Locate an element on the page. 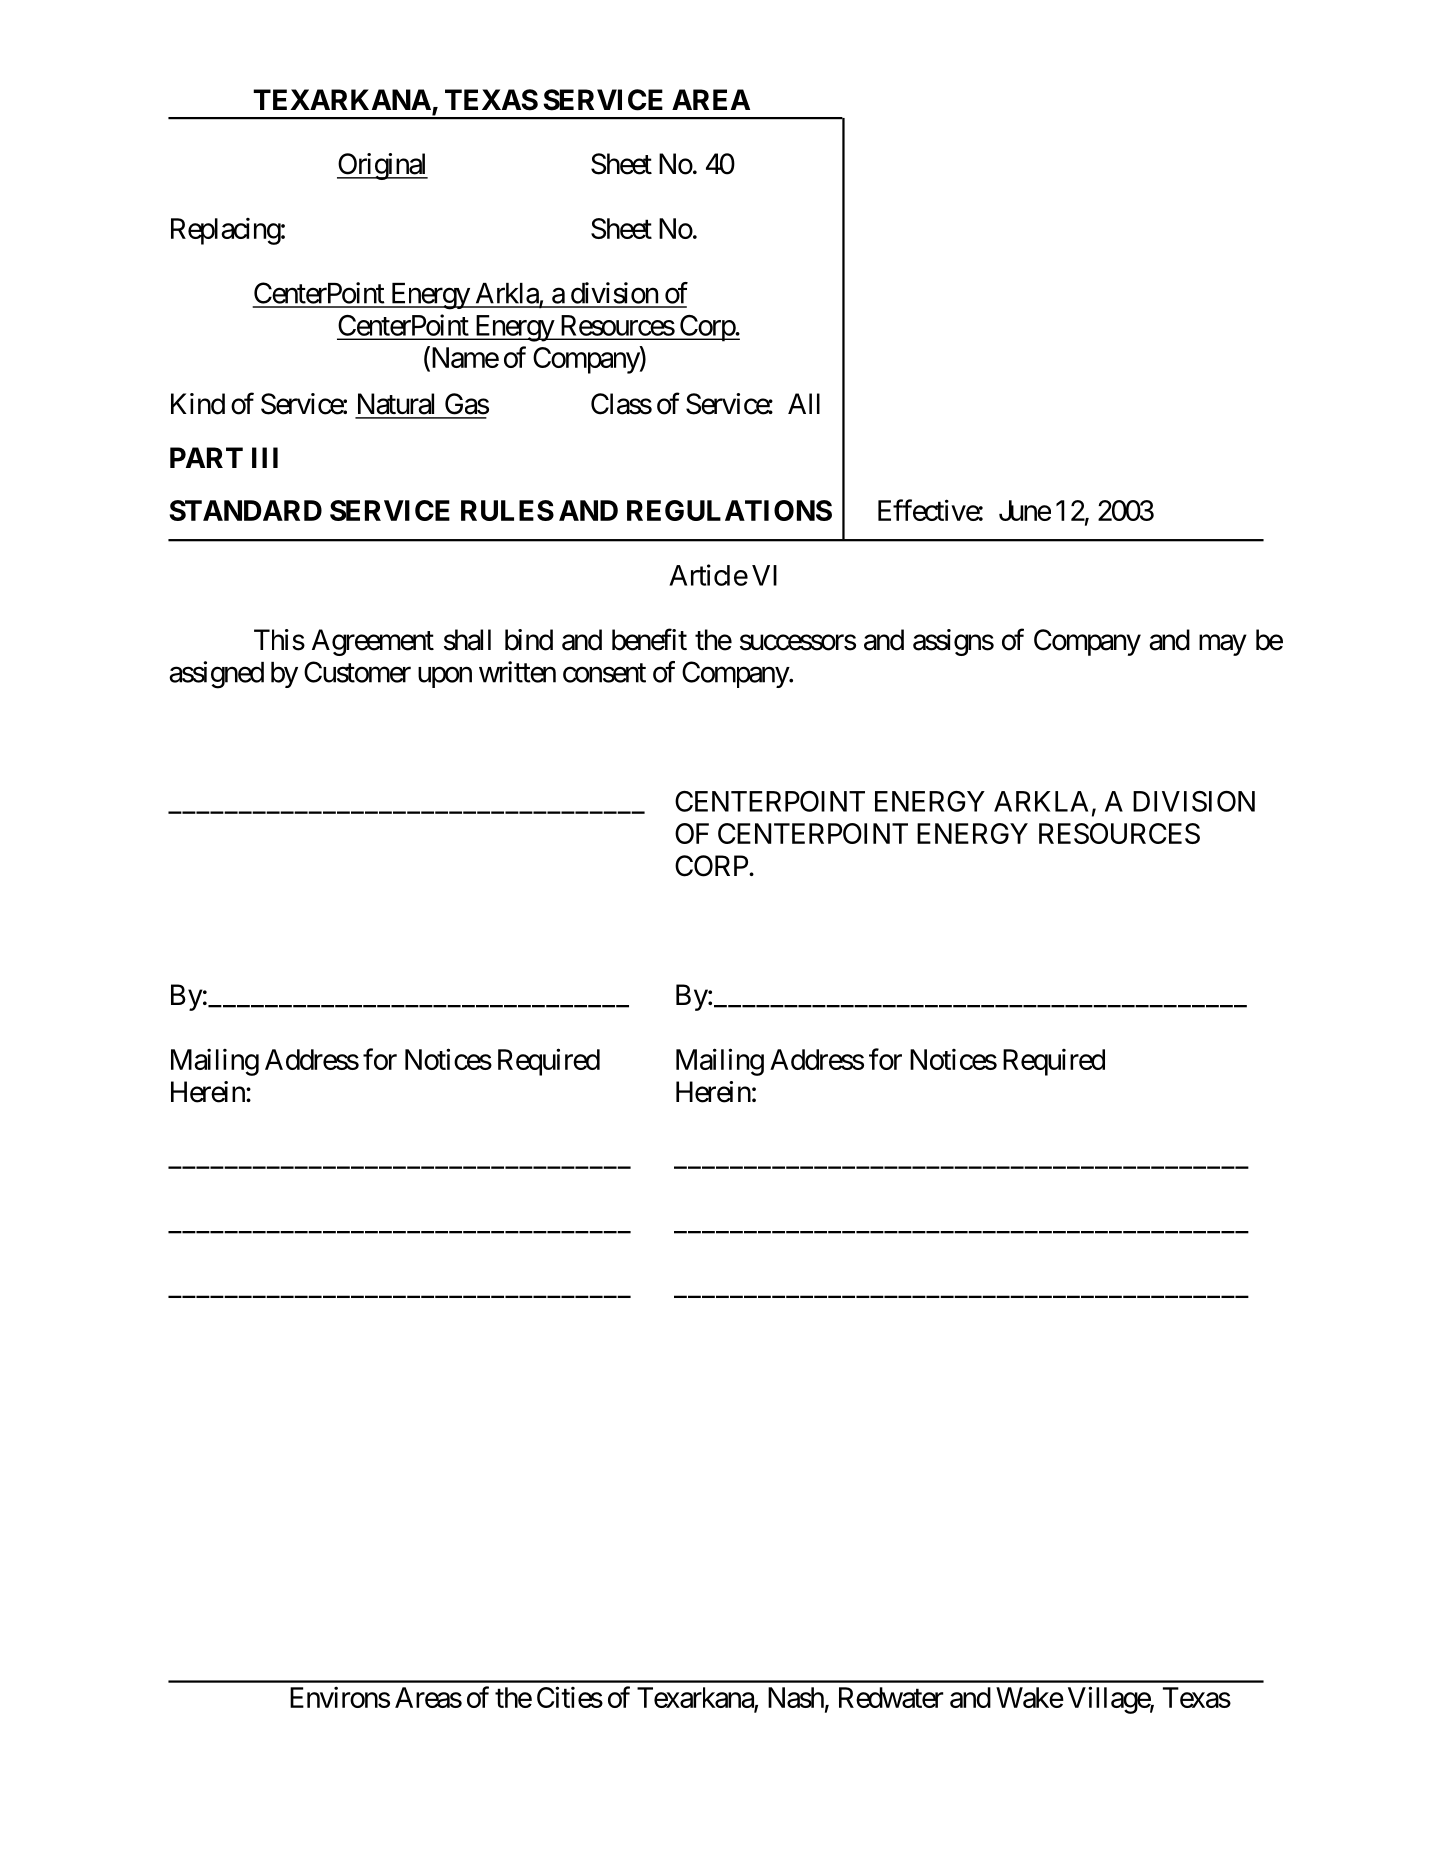  upon is located at coordinates (445, 677).
